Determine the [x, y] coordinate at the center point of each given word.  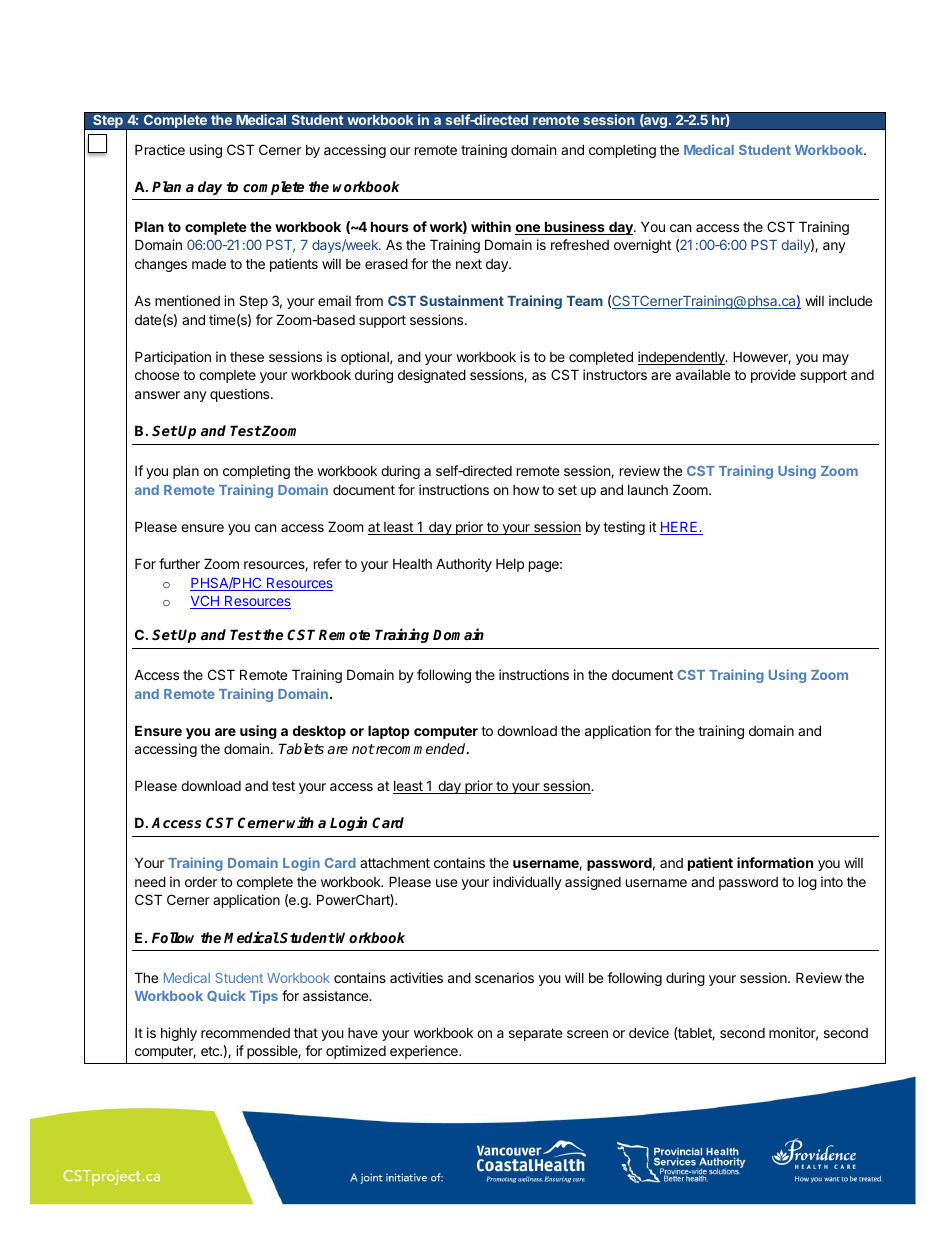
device [649, 1032]
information [775, 862]
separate [535, 1034]
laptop [389, 732]
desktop [319, 732]
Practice [160, 149]
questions [241, 395]
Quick [226, 996]
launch [648, 490]
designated [432, 376]
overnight [642, 246]
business [575, 228]
